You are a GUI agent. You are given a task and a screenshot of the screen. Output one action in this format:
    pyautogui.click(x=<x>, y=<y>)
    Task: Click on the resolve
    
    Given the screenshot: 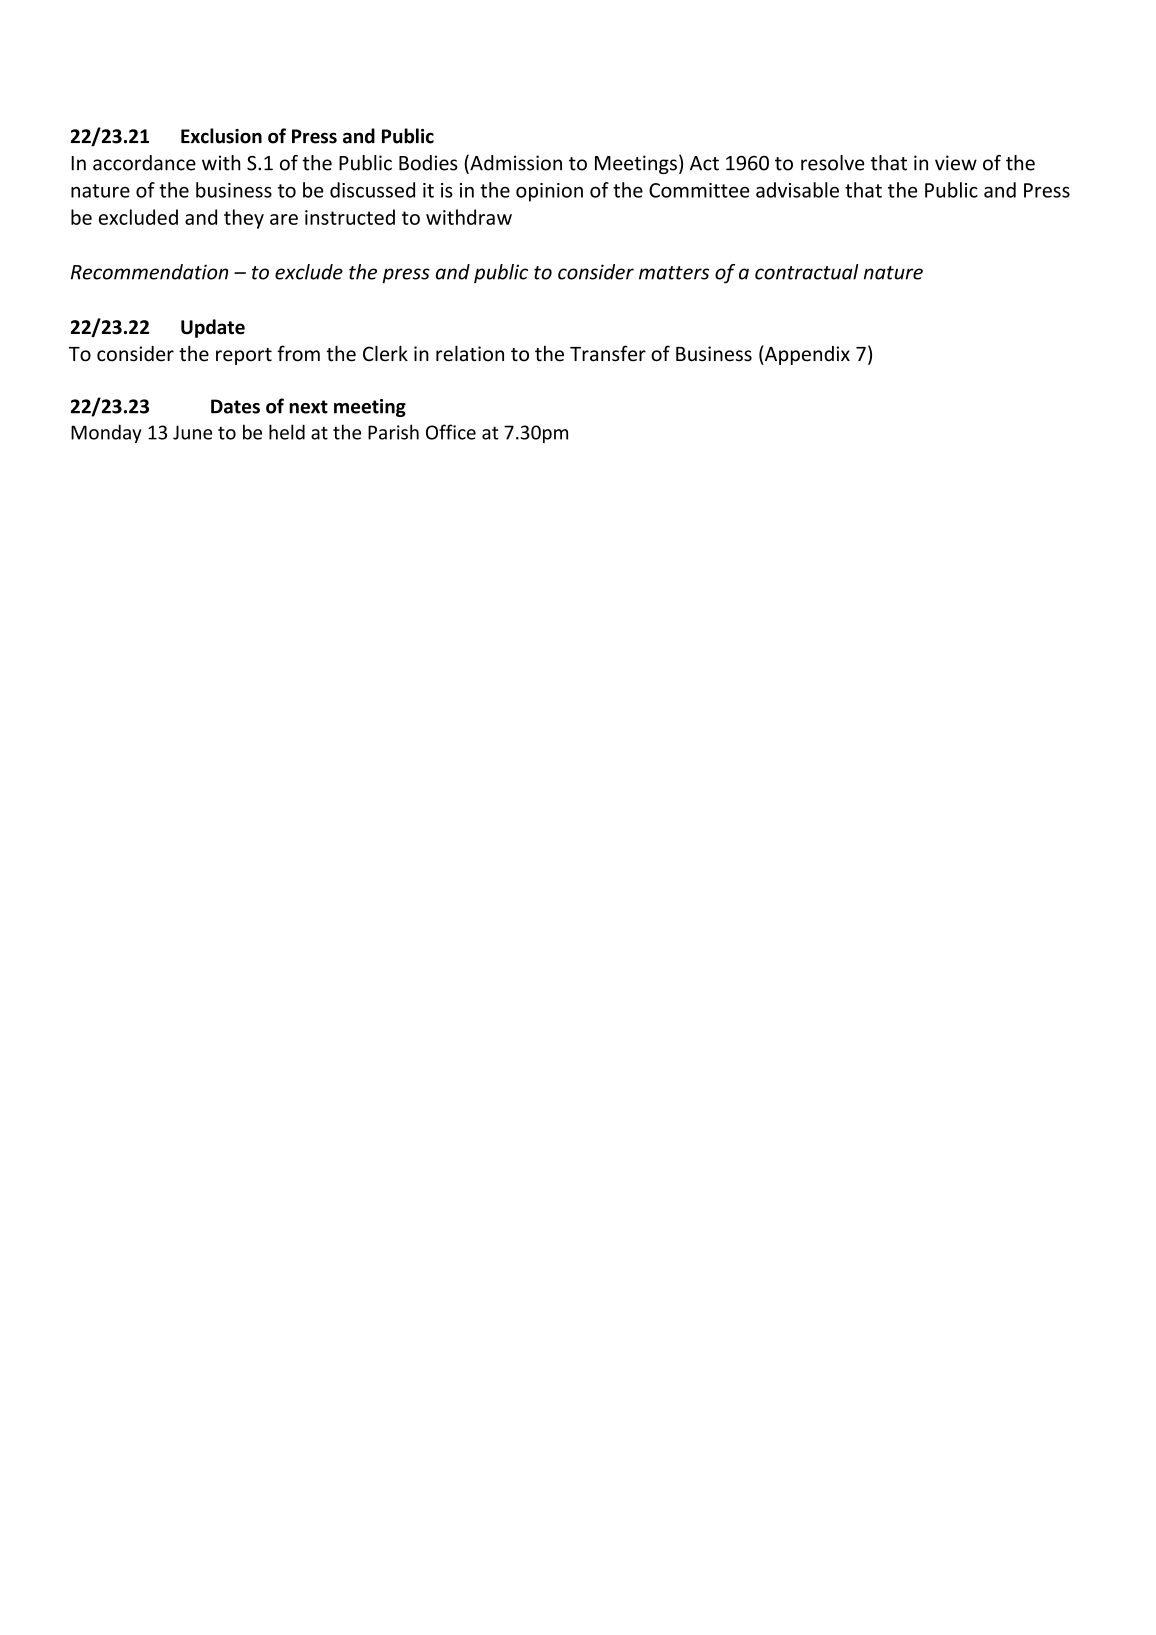 What is the action you would take?
    pyautogui.click(x=833, y=163)
